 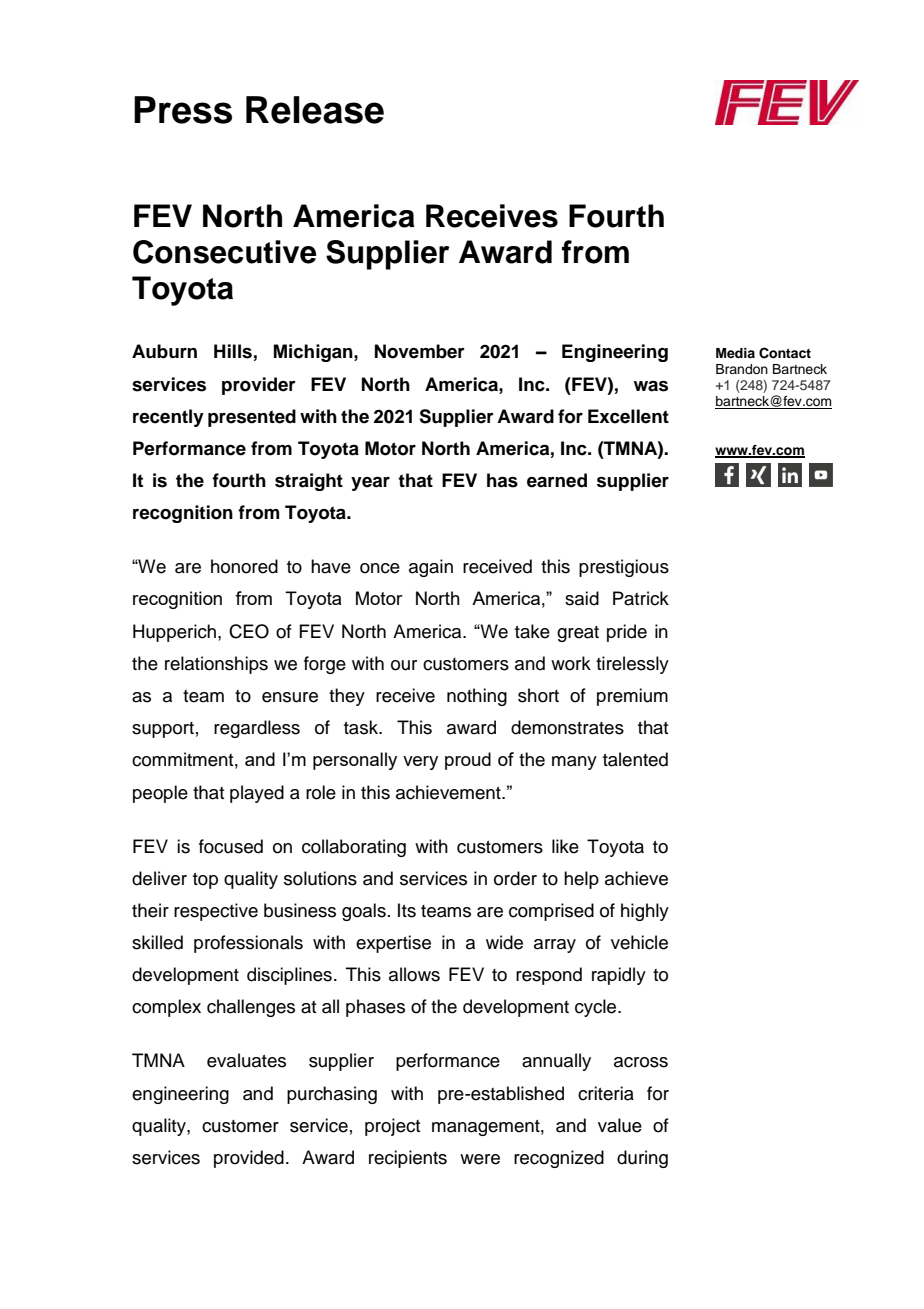 What do you see at coordinates (259, 386) in the screenshot?
I see `provider` at bounding box center [259, 386].
